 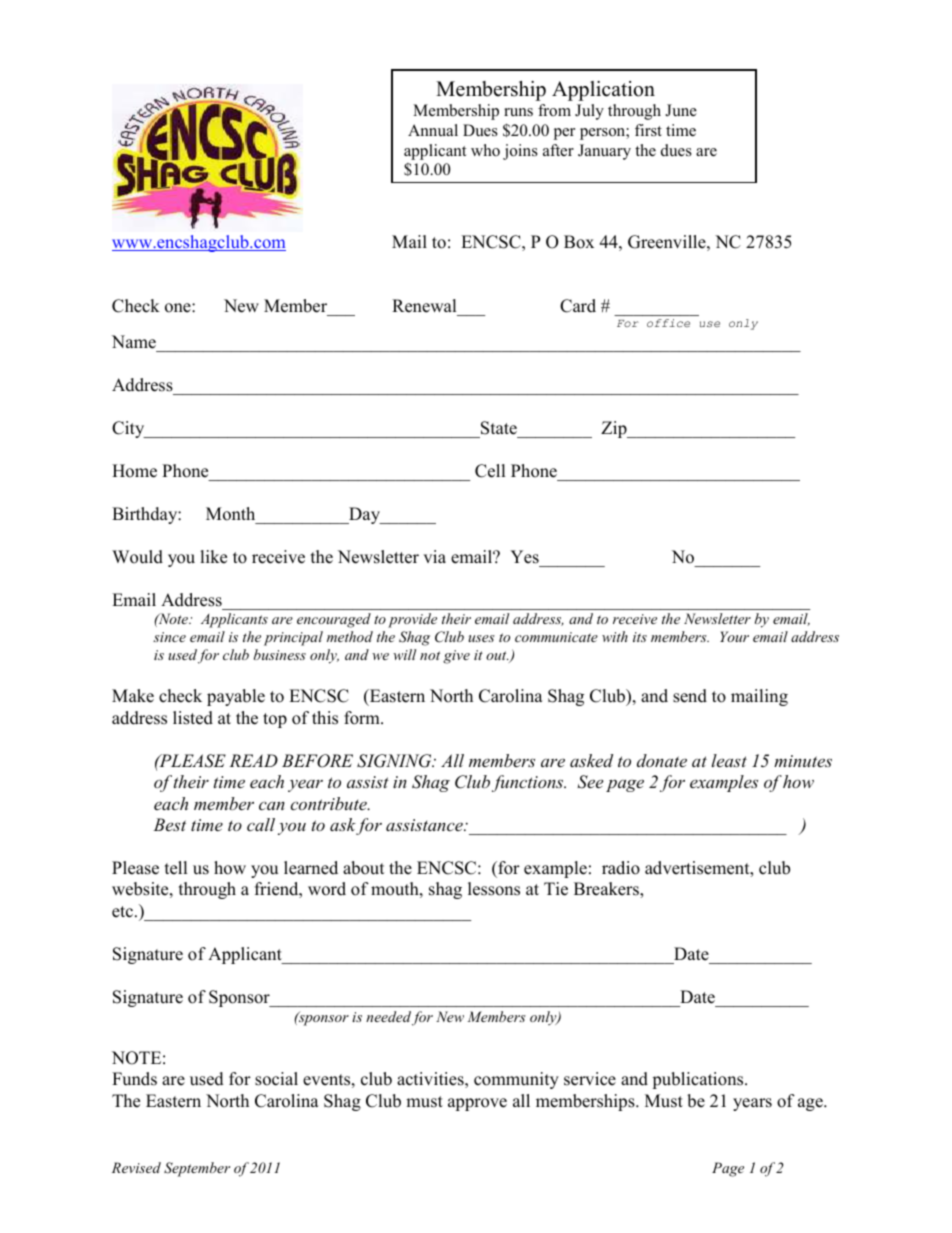 What do you see at coordinates (433, 130) in the image?
I see `Annual` at bounding box center [433, 130].
